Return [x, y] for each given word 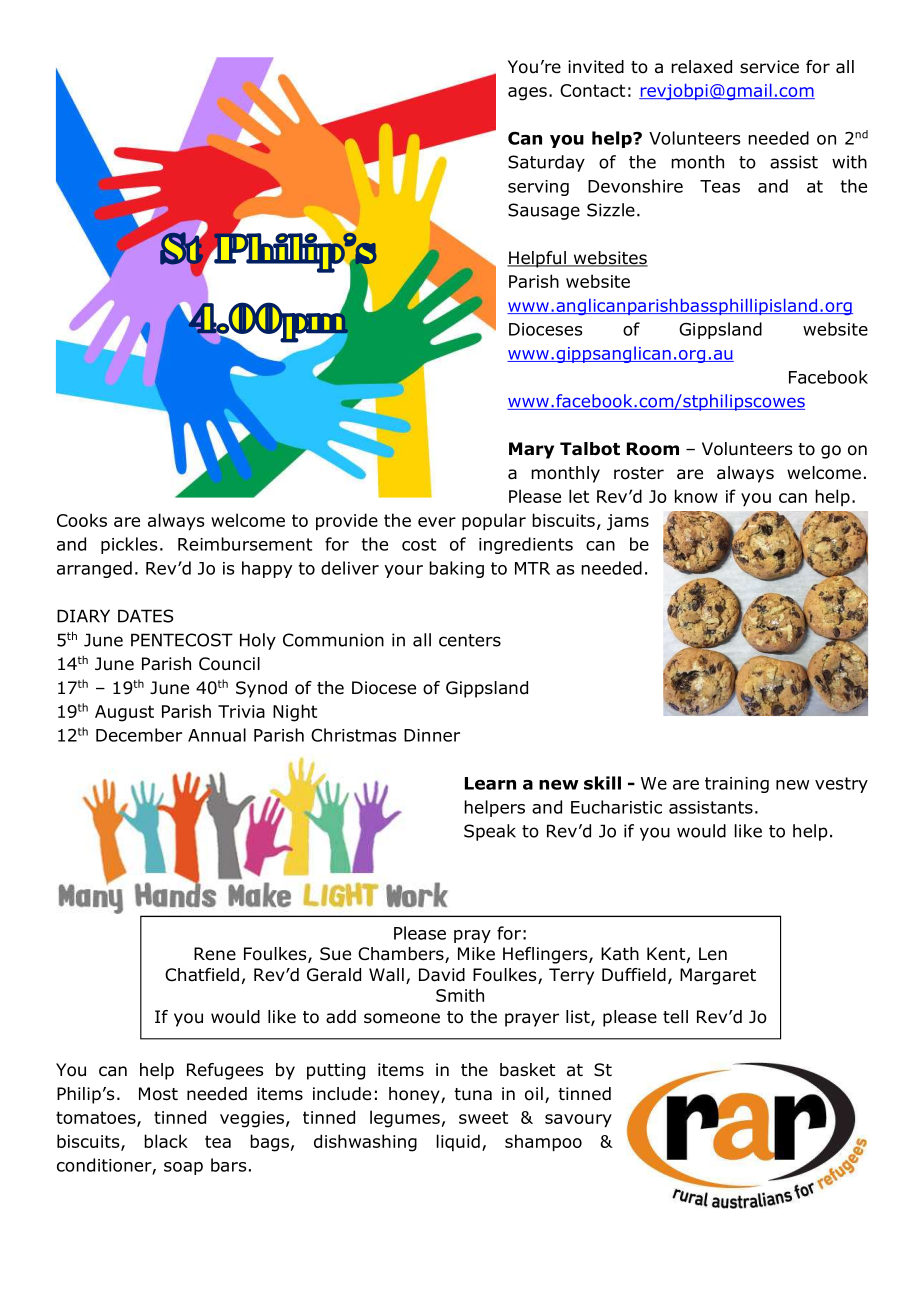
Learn [490, 783]
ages [527, 94]
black [166, 1141]
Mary [531, 450]
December [139, 735]
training [737, 785]
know [696, 496]
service [769, 67]
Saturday [546, 163]
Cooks [82, 520]
